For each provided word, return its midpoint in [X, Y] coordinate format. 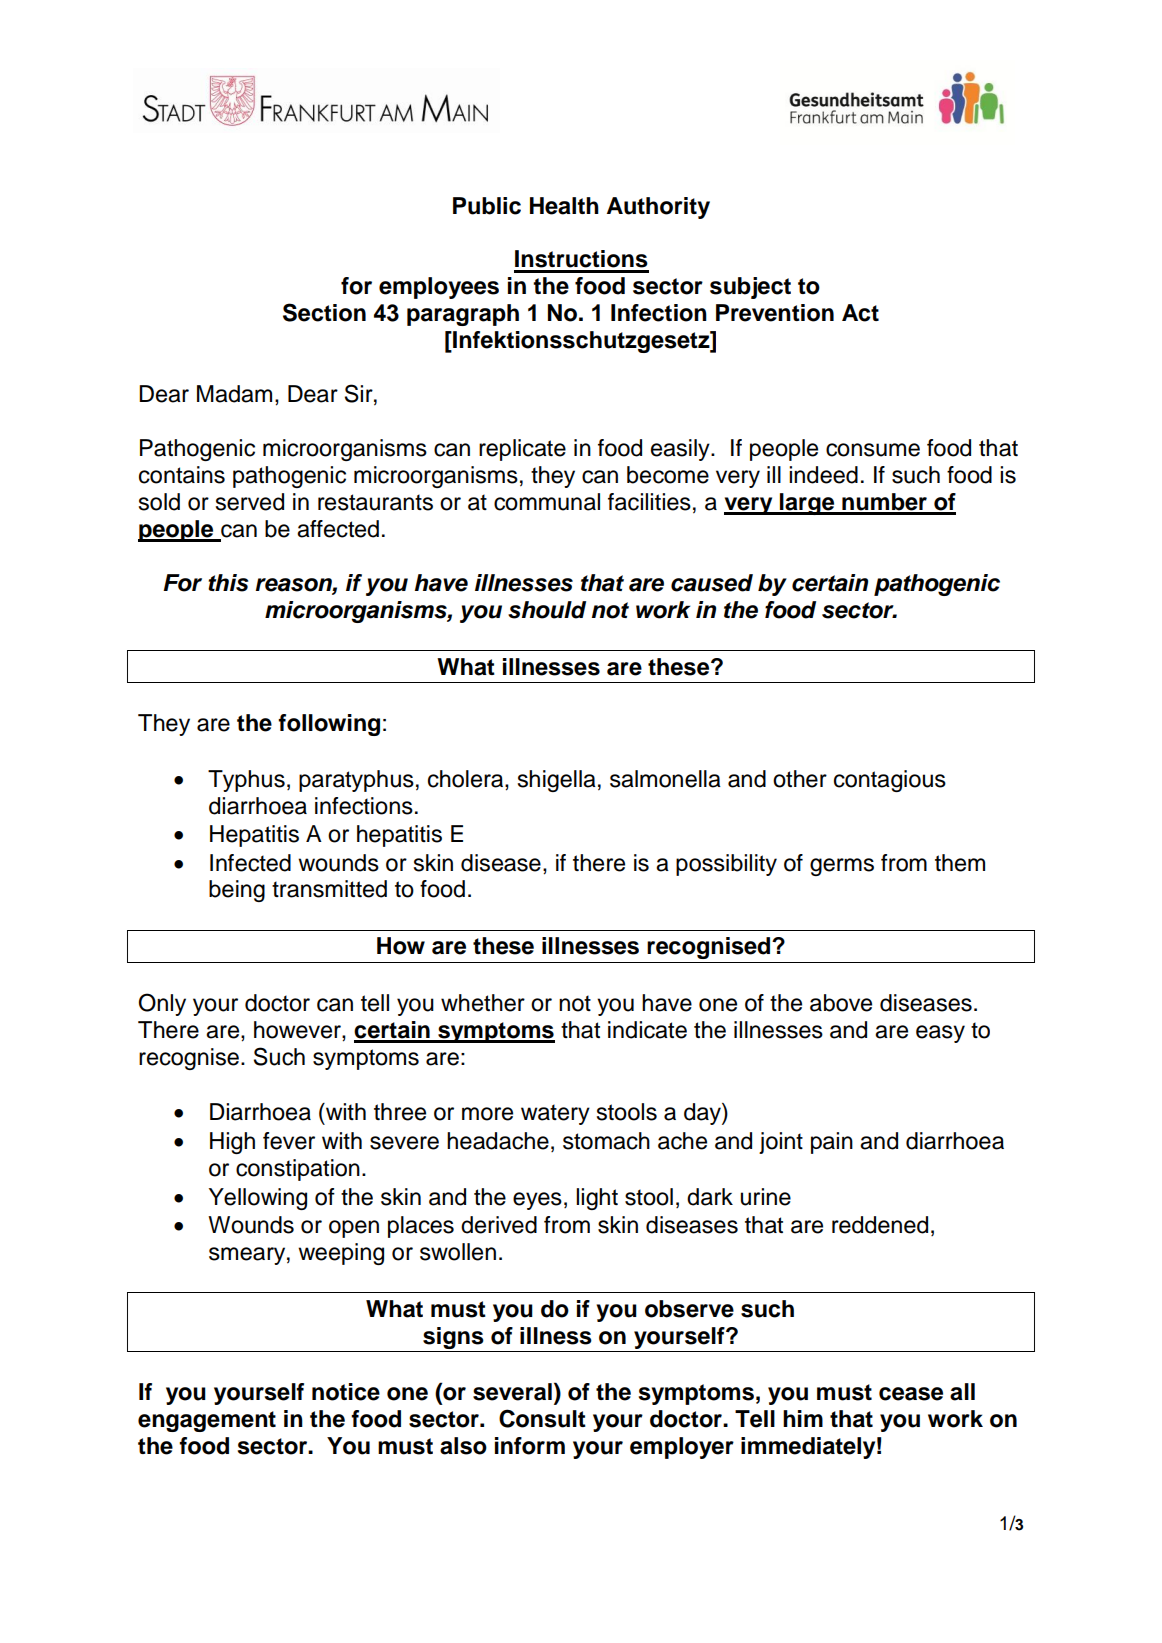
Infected [250, 863]
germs [842, 867]
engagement [207, 1421]
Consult [542, 1418]
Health [564, 206]
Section [324, 312]
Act [860, 313]
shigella [557, 781]
